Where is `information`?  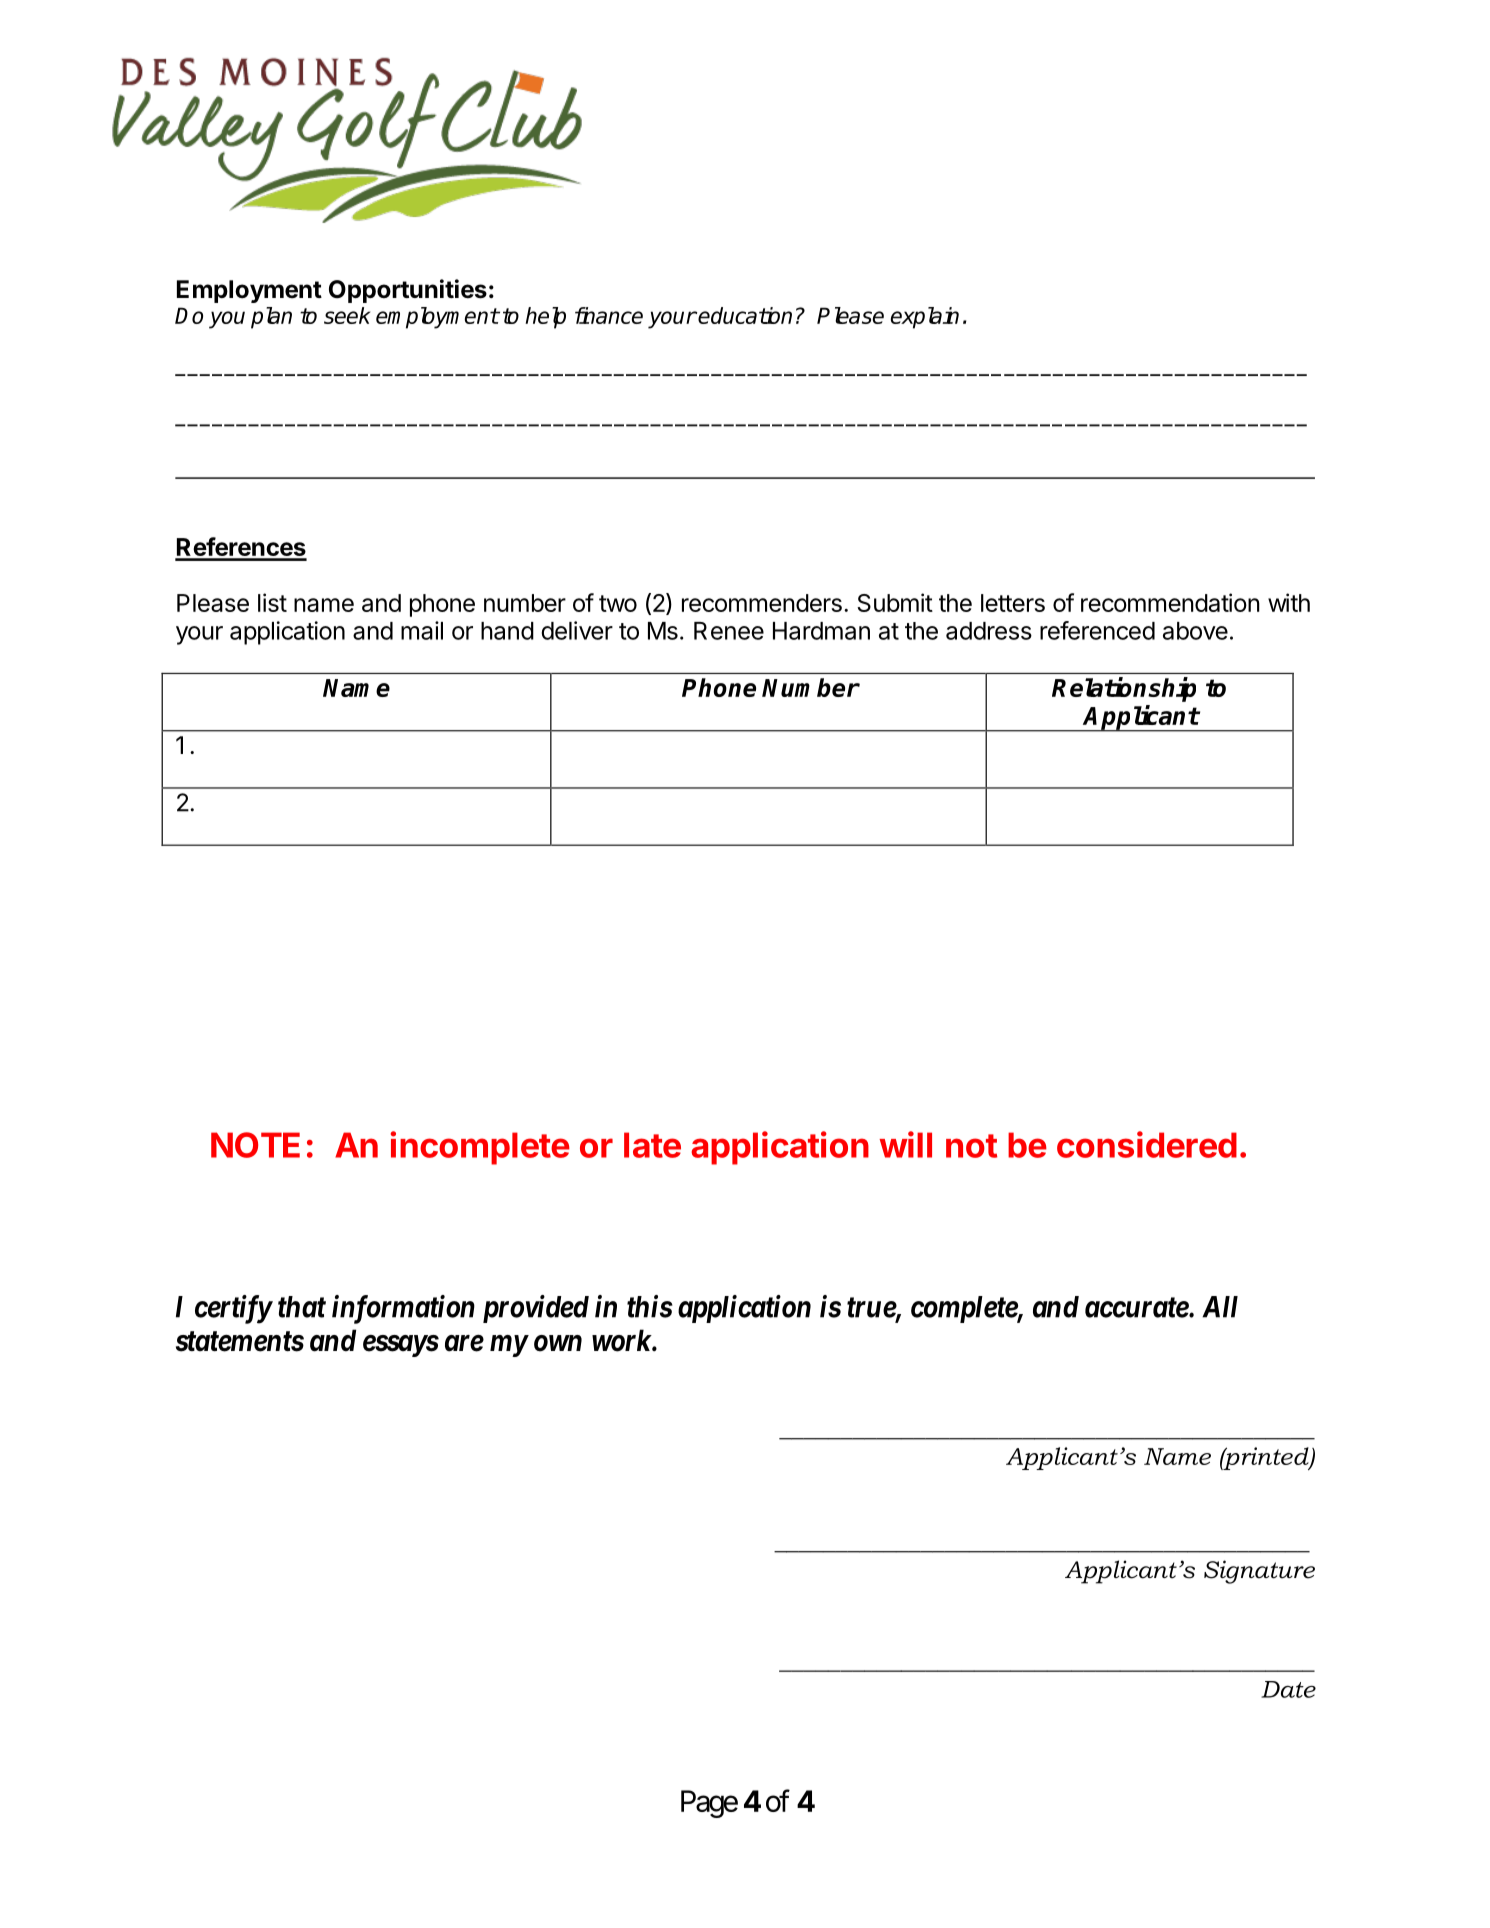 information is located at coordinates (403, 1309).
